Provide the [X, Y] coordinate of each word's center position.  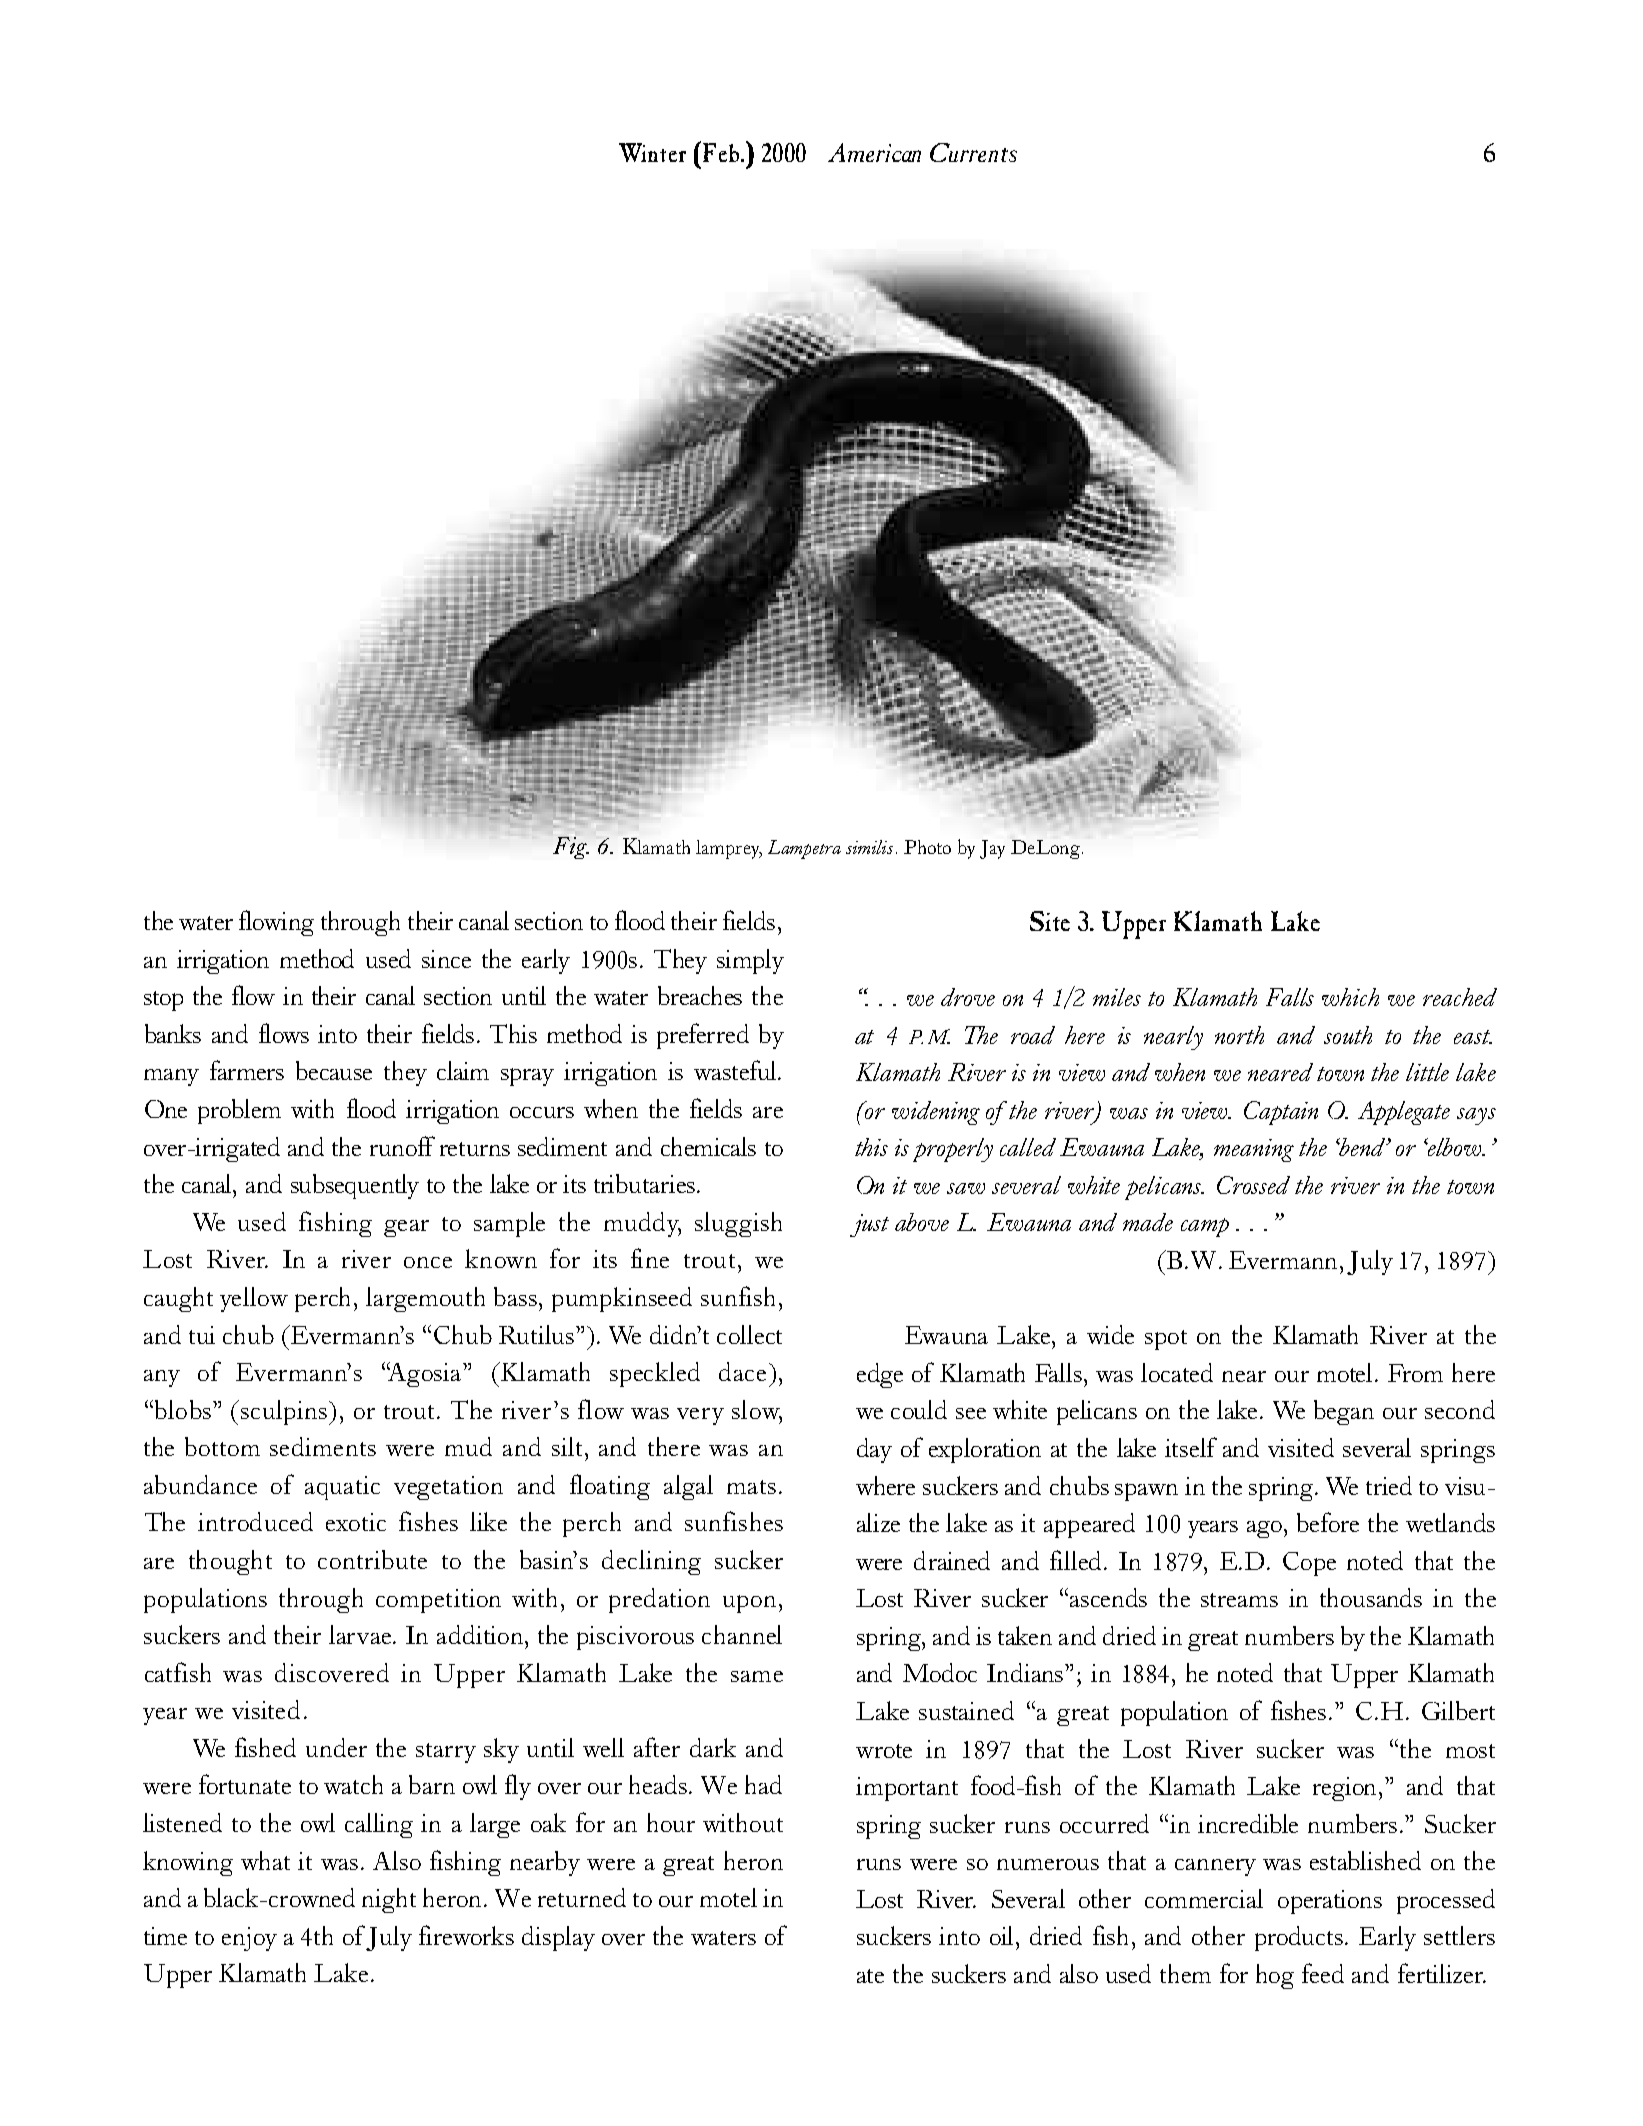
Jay [992, 849]
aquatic [342, 1488]
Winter [652, 152]
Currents [973, 152]
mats [751, 1487]
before [1328, 1522]
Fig [571, 848]
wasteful [736, 1070]
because [334, 1070]
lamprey [729, 849]
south [1348, 1035]
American [874, 152]
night [389, 1900]
